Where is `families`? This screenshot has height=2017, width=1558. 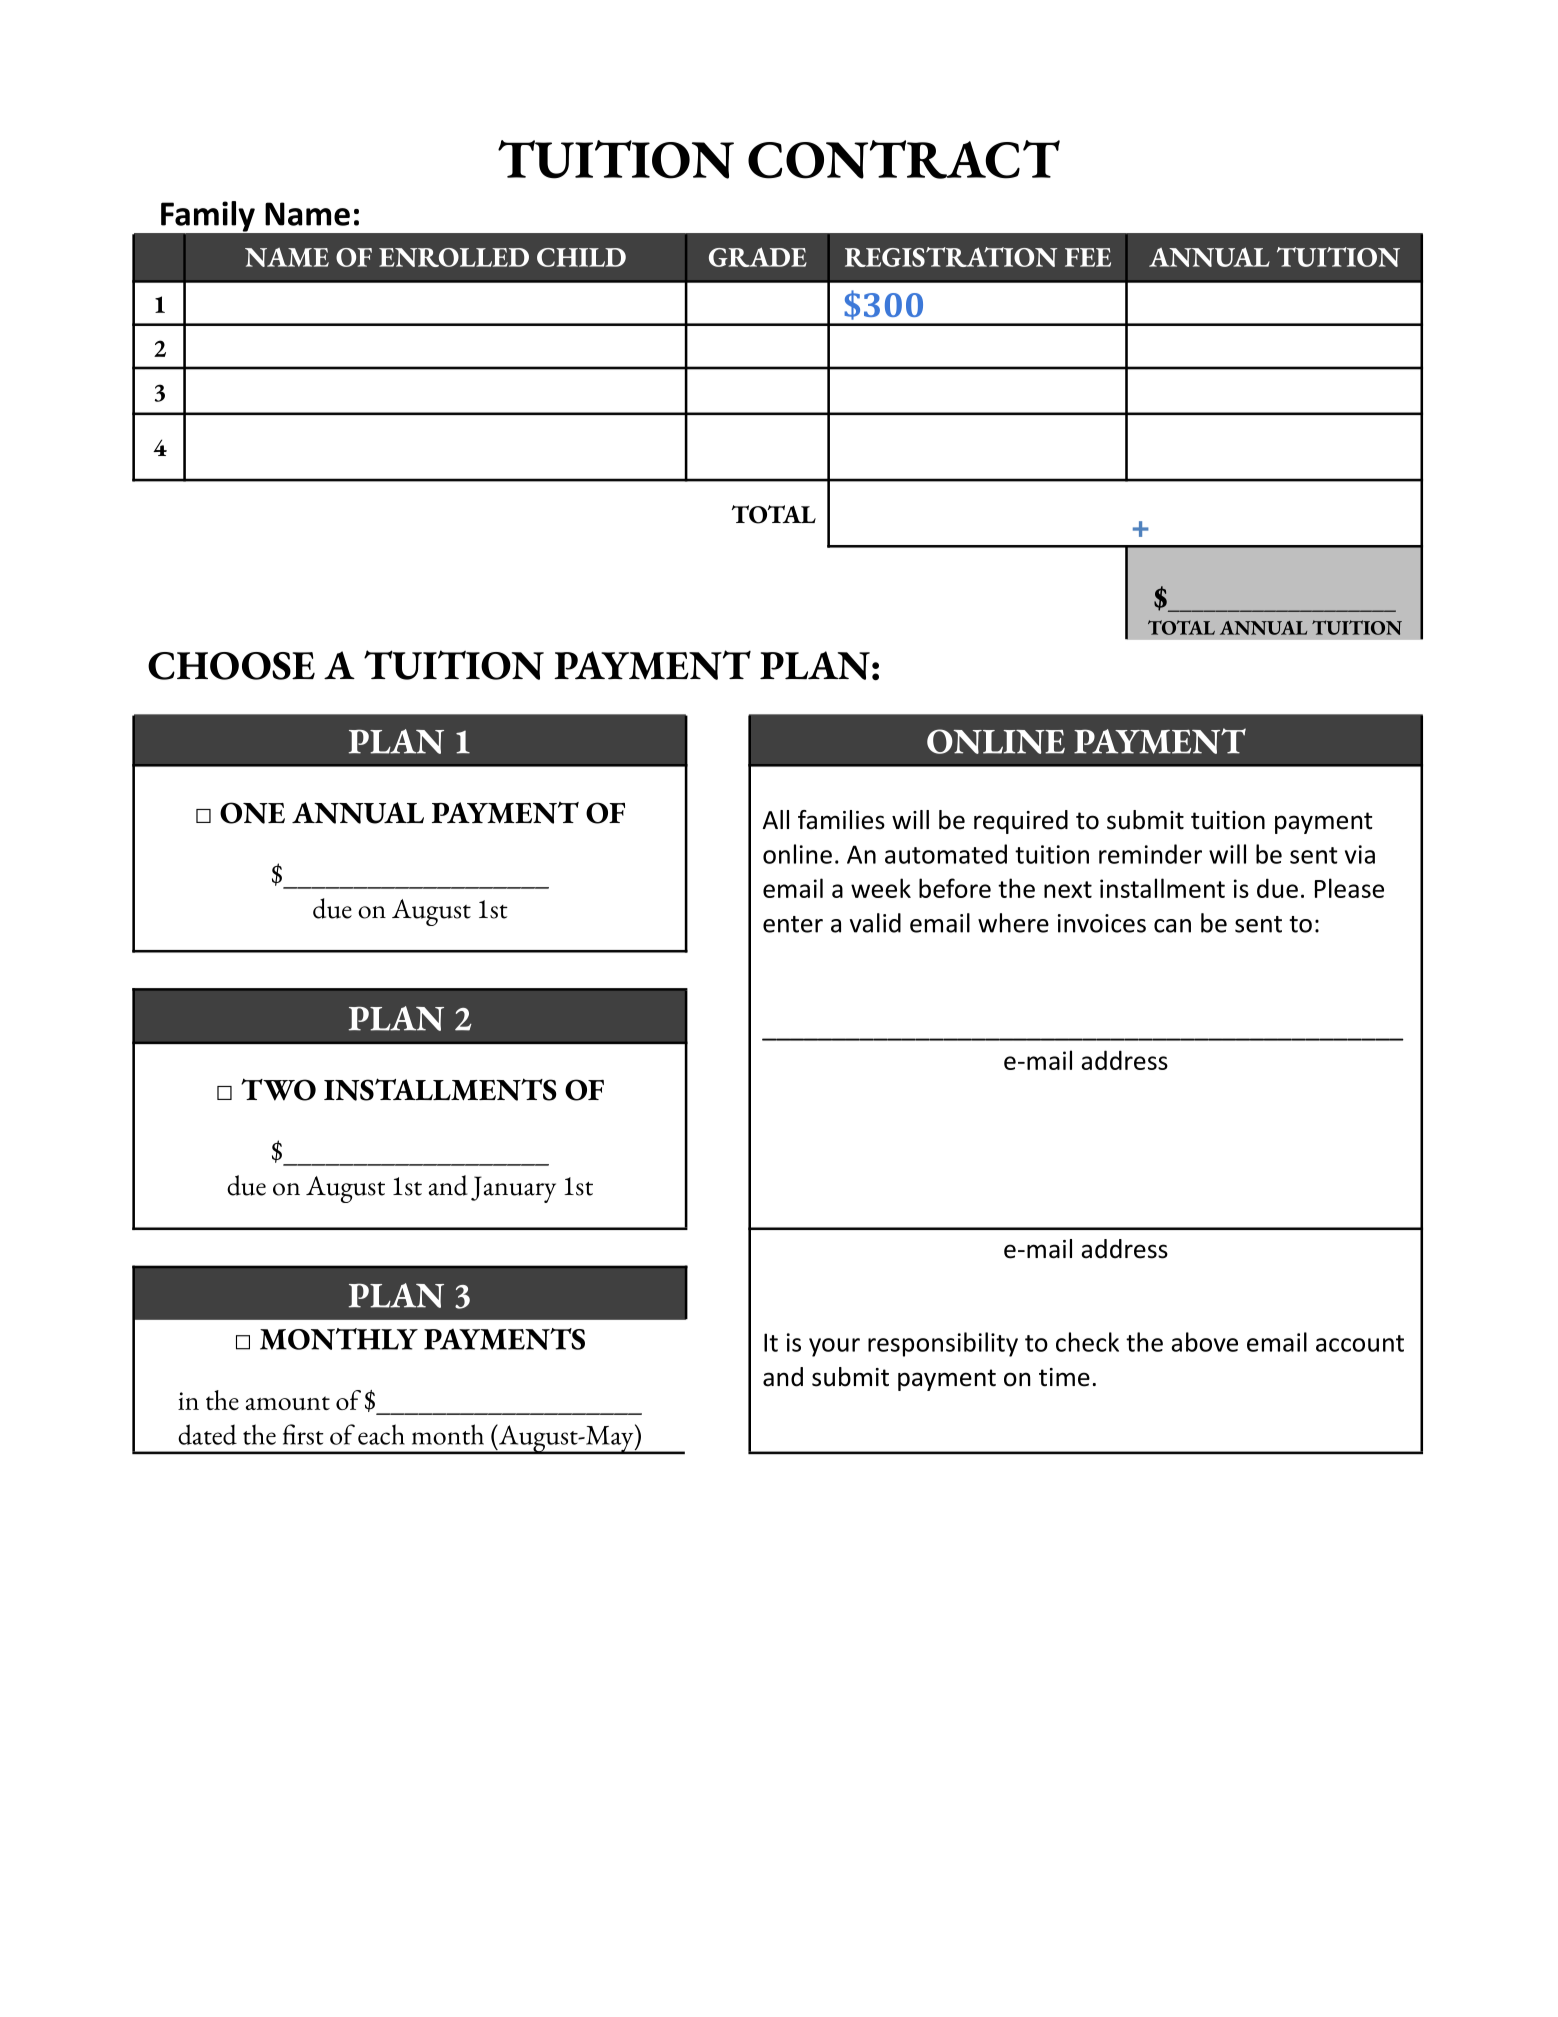 families is located at coordinates (841, 820).
